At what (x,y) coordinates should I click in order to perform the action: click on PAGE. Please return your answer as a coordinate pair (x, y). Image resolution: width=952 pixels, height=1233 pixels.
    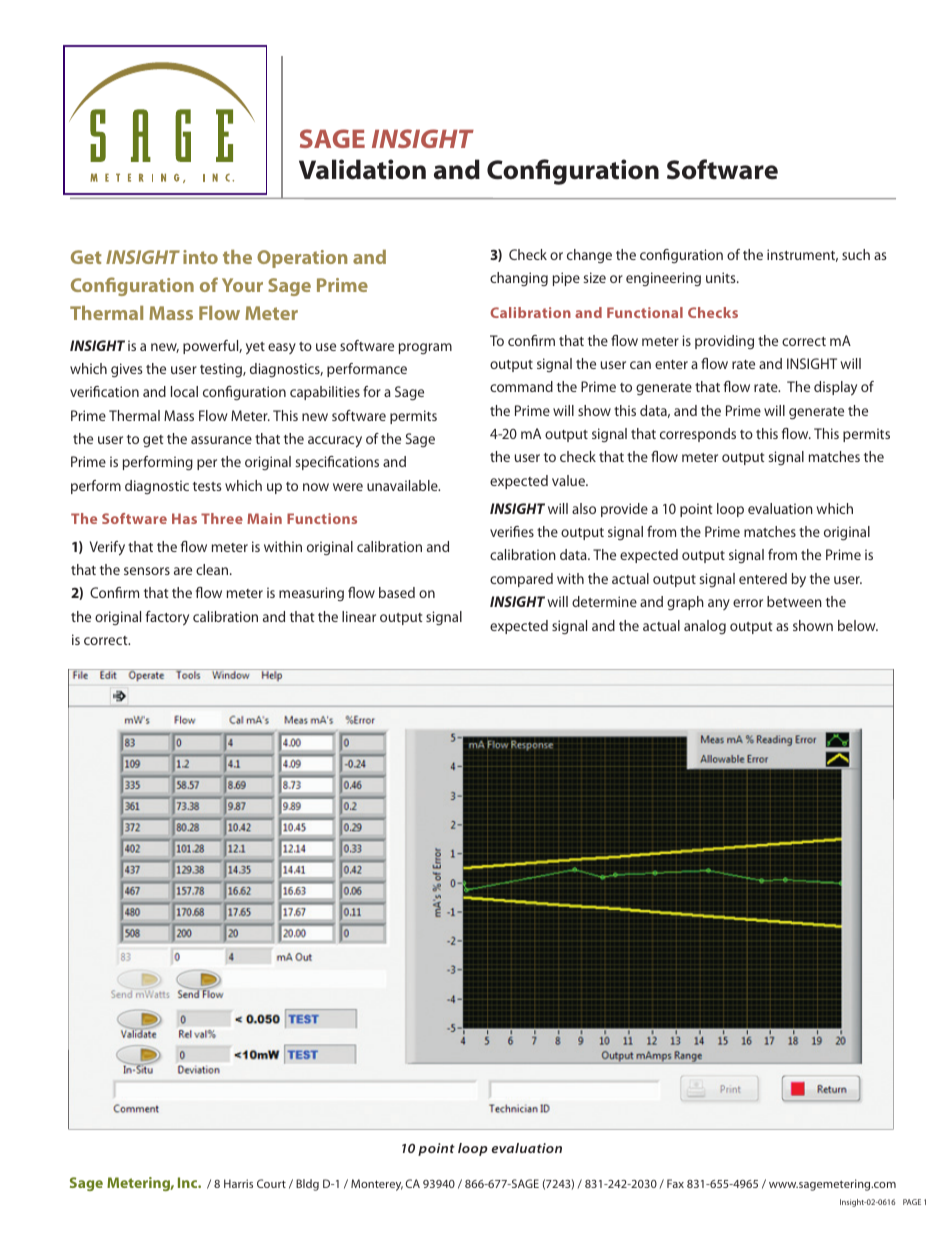
    Looking at the image, I should click on (912, 1202).
